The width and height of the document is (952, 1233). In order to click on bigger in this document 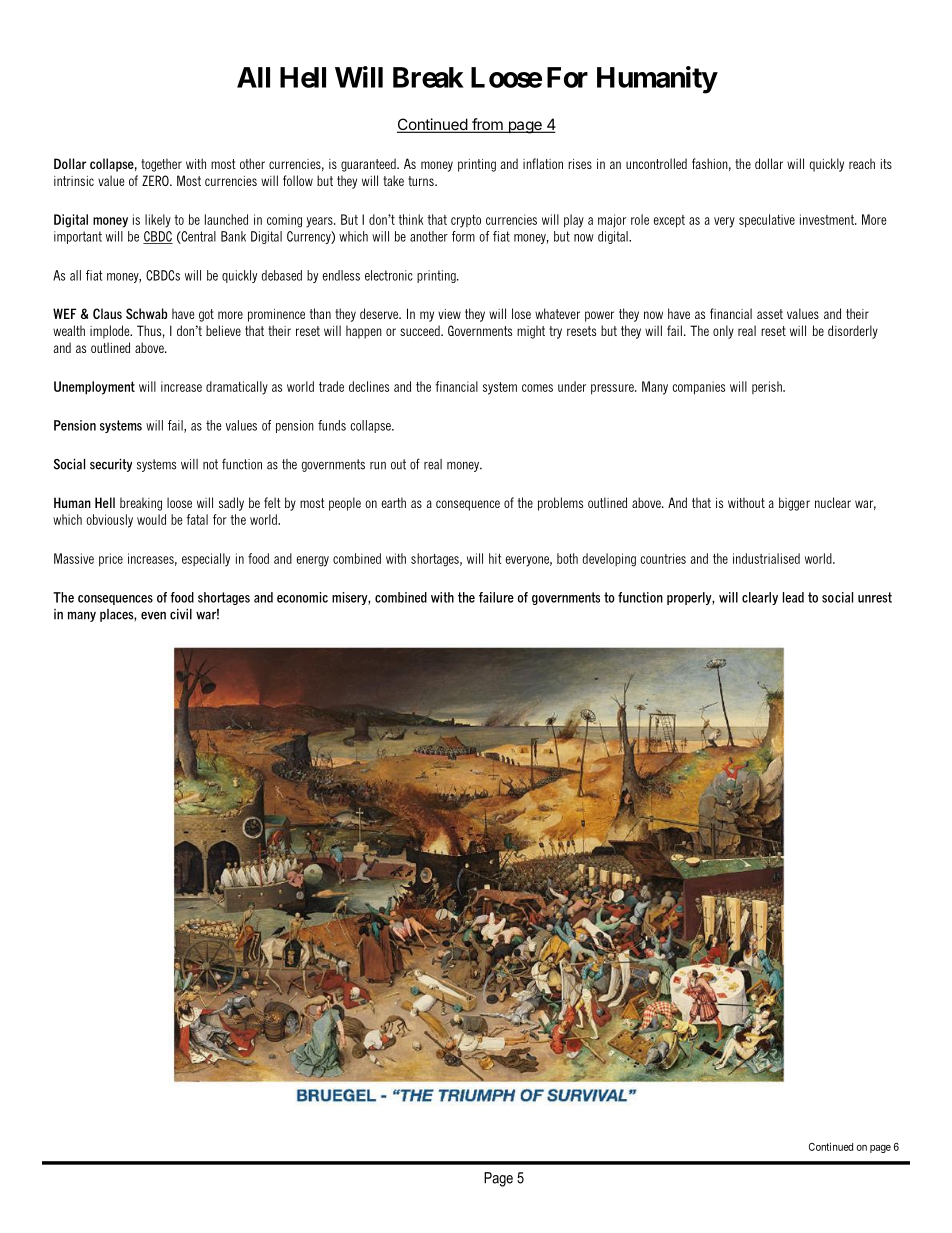, I will do `click(794, 504)`.
